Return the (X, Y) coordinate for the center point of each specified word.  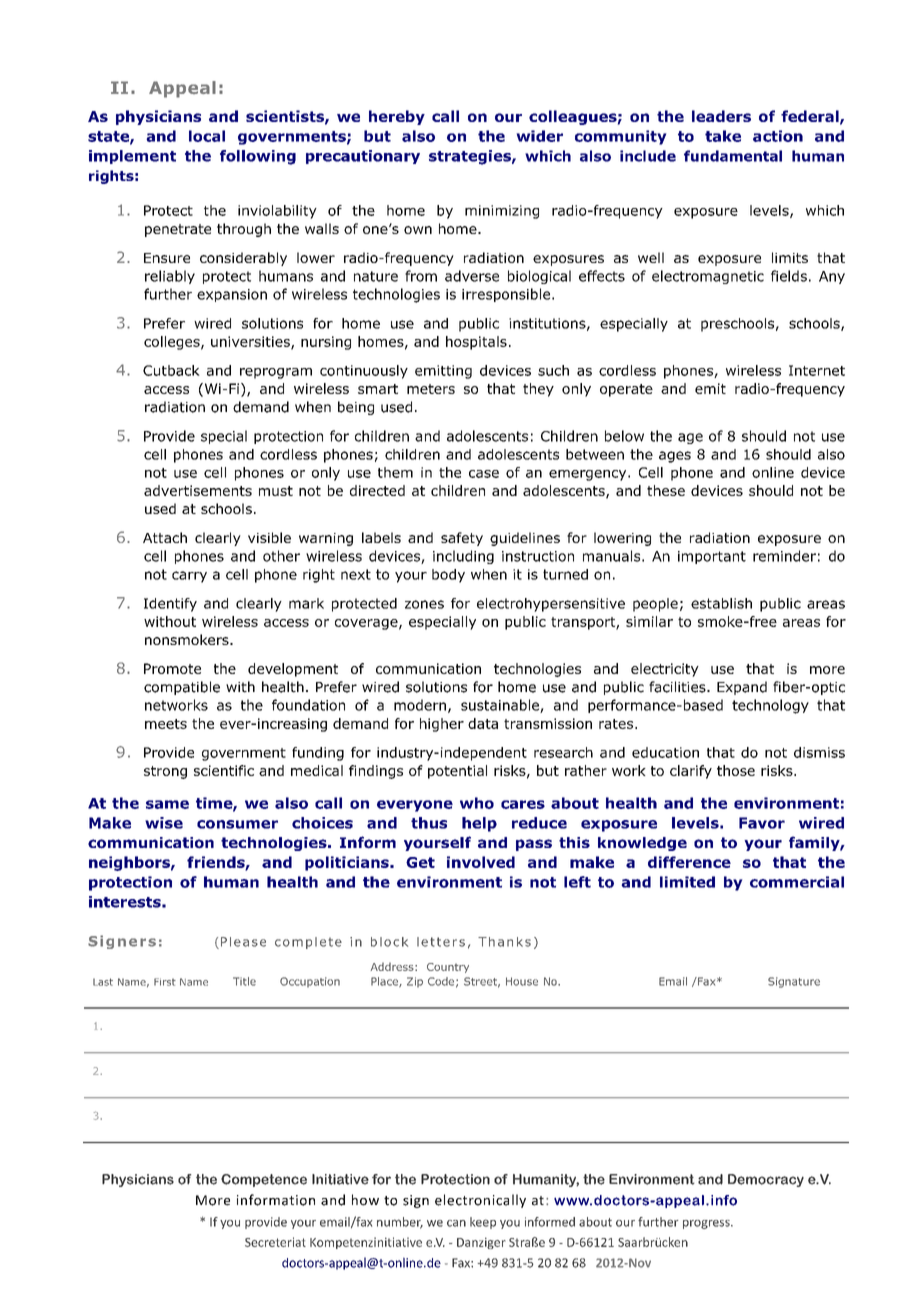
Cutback (171, 370)
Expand (742, 688)
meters (431, 389)
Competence (264, 1180)
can (456, 1223)
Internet (817, 370)
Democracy (766, 1180)
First (165, 982)
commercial (797, 882)
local (207, 136)
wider (539, 136)
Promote (172, 668)
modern (420, 705)
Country (448, 968)
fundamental (733, 156)
